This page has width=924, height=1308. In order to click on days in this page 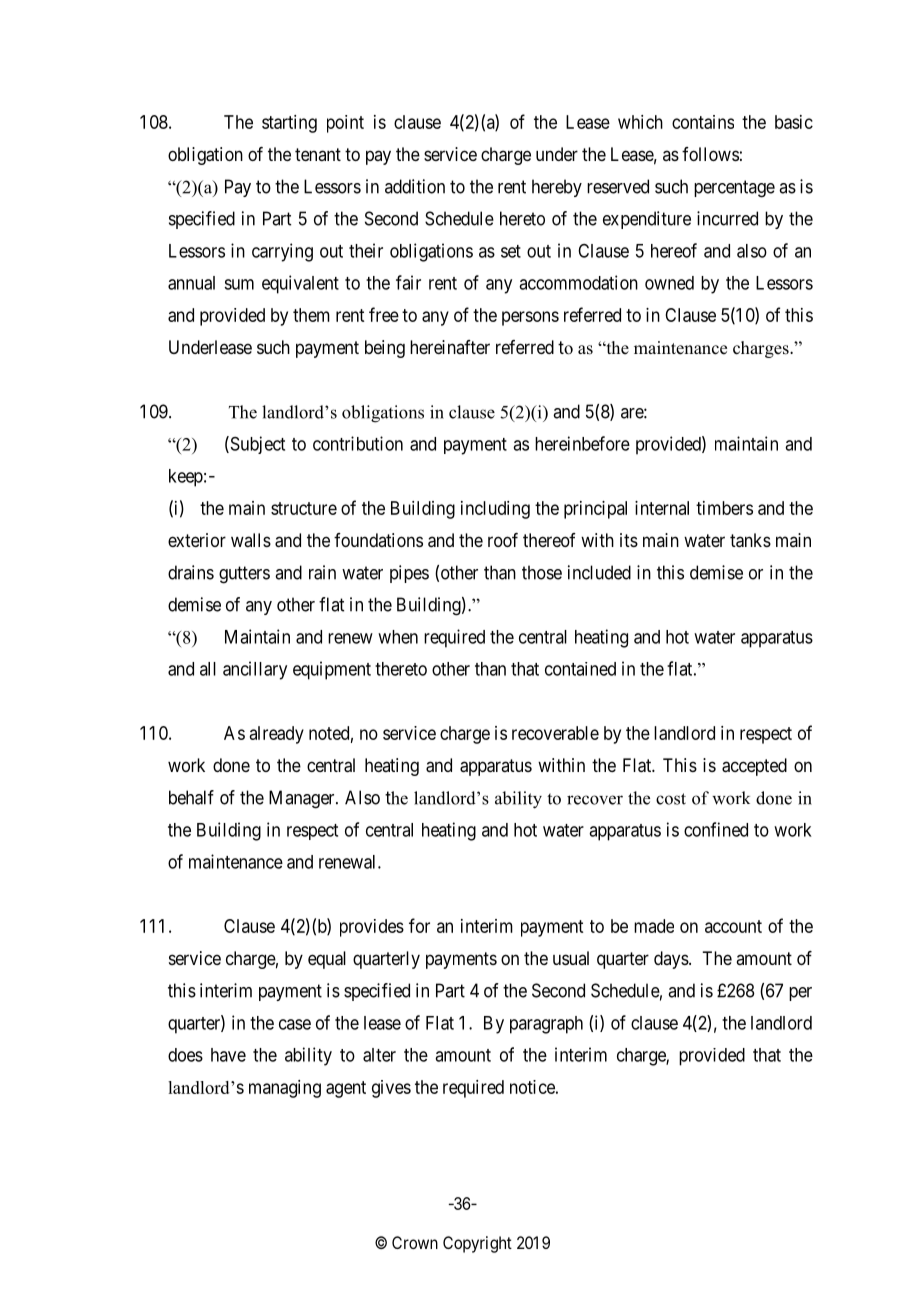, I will do `click(671, 960)`.
